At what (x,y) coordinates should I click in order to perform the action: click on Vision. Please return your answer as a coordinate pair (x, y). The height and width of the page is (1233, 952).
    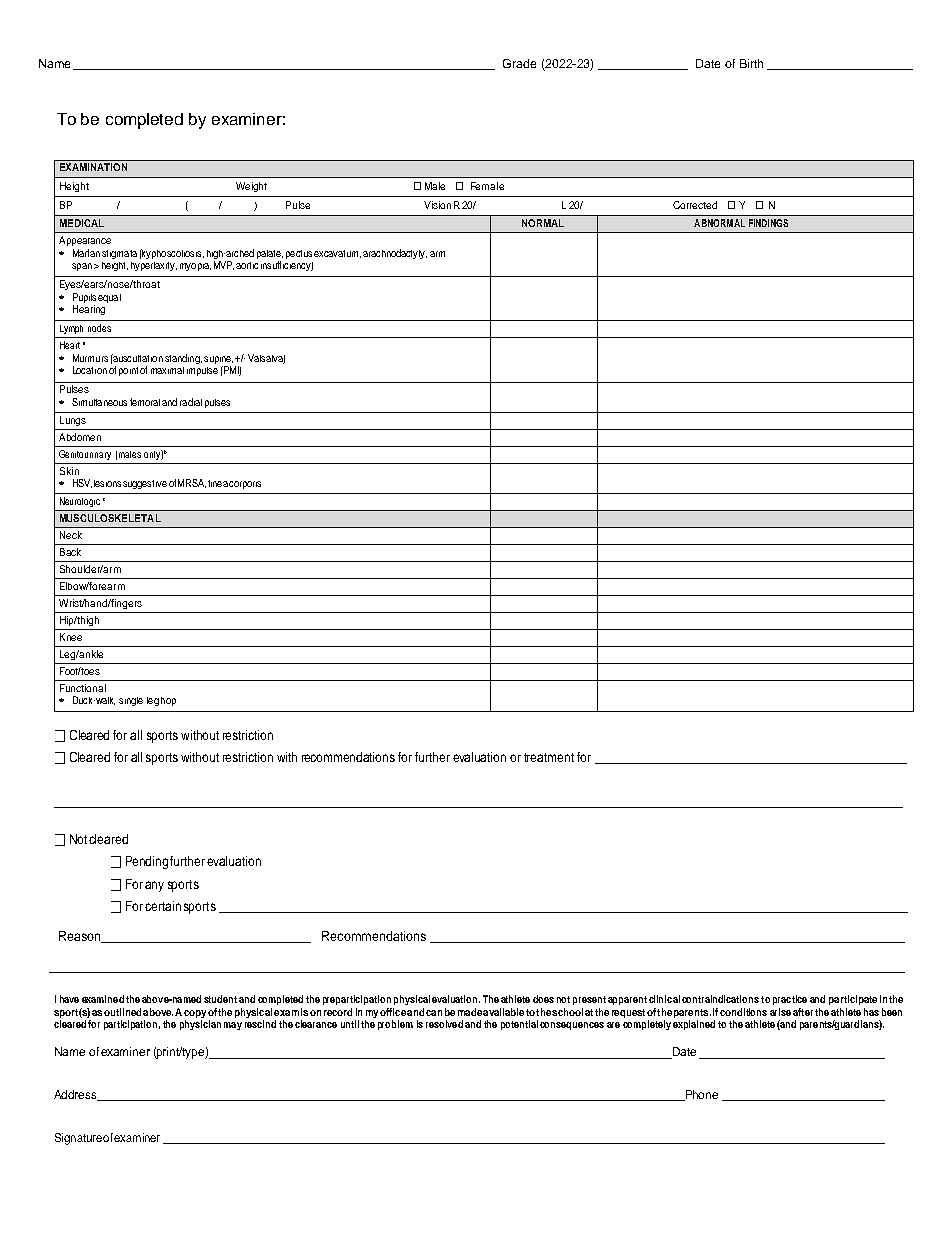
    Looking at the image, I should click on (437, 205).
